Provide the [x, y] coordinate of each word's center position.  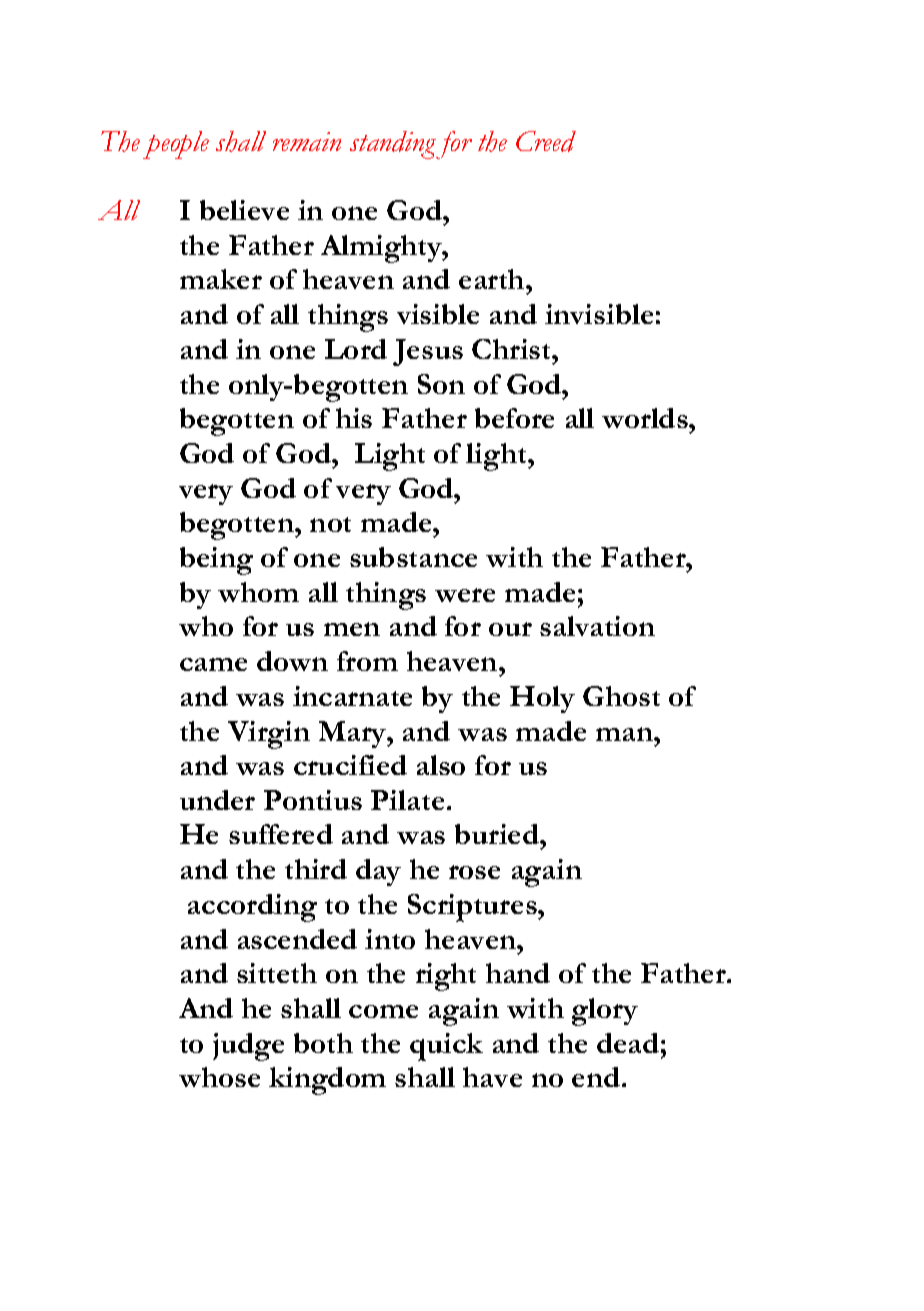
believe [244, 210]
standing [393, 145]
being [216, 561]
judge [248, 1047]
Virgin [269, 735]
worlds [646, 418]
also [441, 765]
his [354, 418]
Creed [546, 141]
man [625, 734]
